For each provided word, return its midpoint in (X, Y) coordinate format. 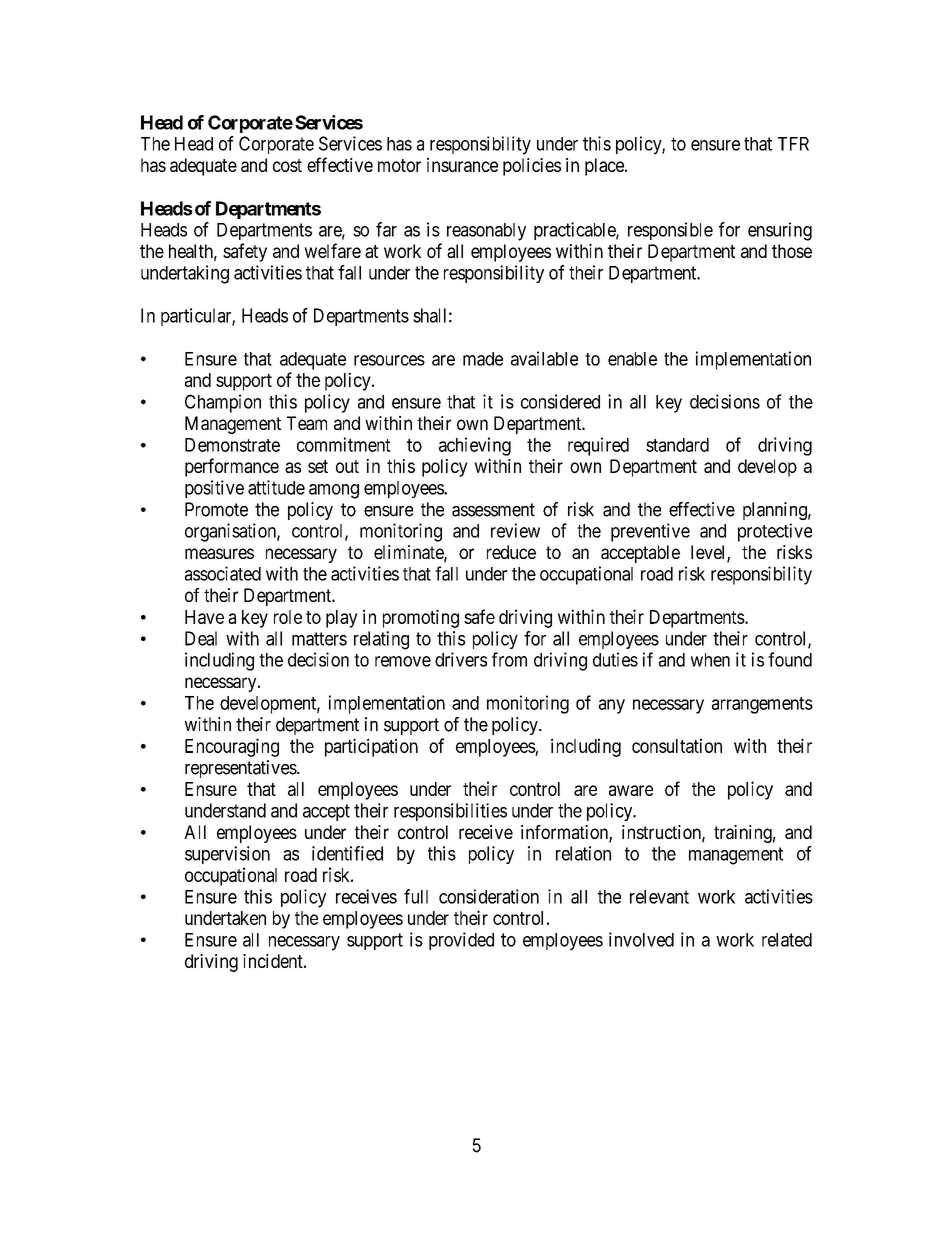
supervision (227, 855)
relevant (659, 897)
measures (219, 553)
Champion (223, 403)
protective (775, 532)
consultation (677, 745)
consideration (489, 896)
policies (532, 167)
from (509, 659)
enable (632, 359)
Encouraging (232, 747)
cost (287, 165)
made (483, 359)
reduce (511, 552)
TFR (793, 144)
